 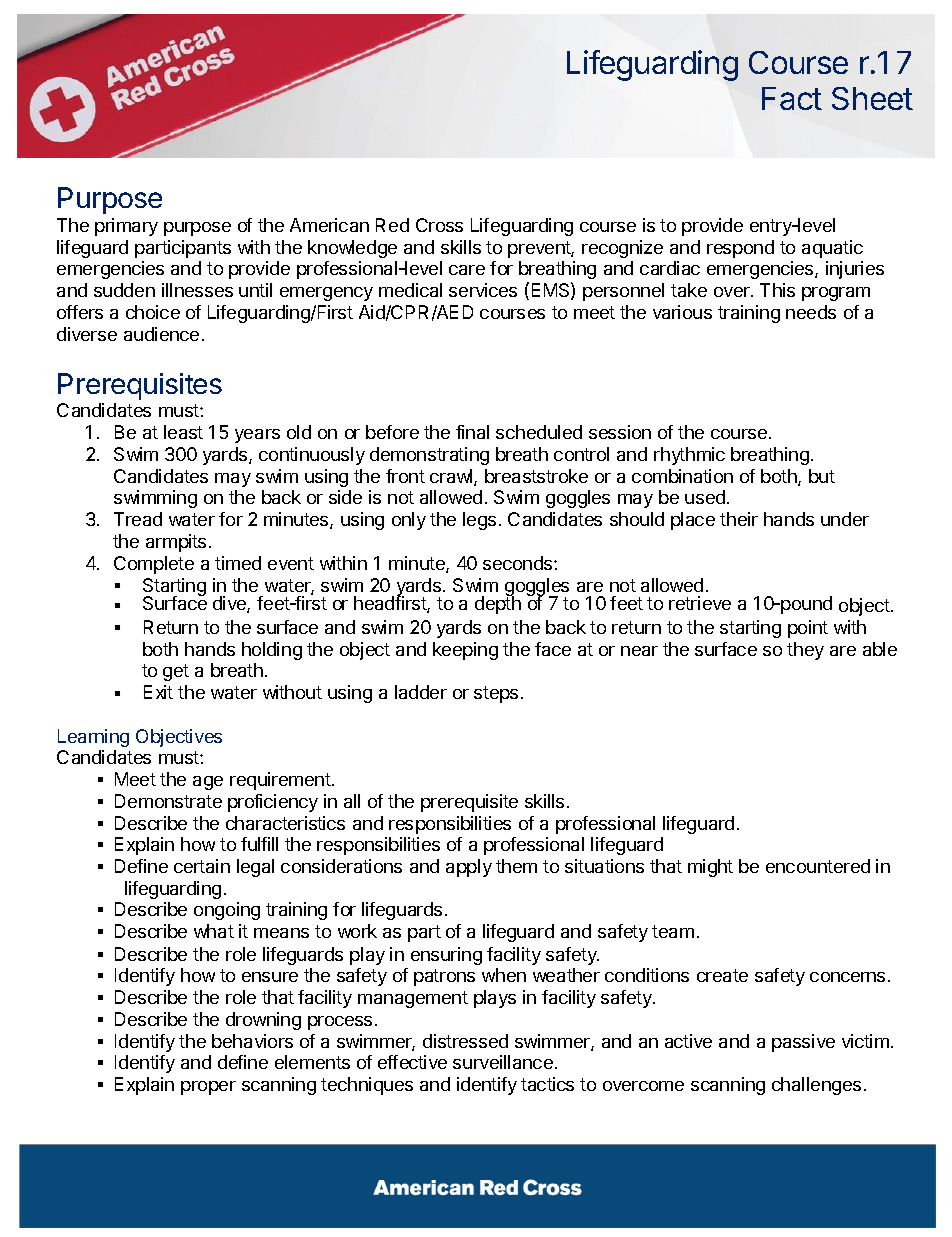 What do you see at coordinates (208, 1088) in the page?
I see `proper` at bounding box center [208, 1088].
